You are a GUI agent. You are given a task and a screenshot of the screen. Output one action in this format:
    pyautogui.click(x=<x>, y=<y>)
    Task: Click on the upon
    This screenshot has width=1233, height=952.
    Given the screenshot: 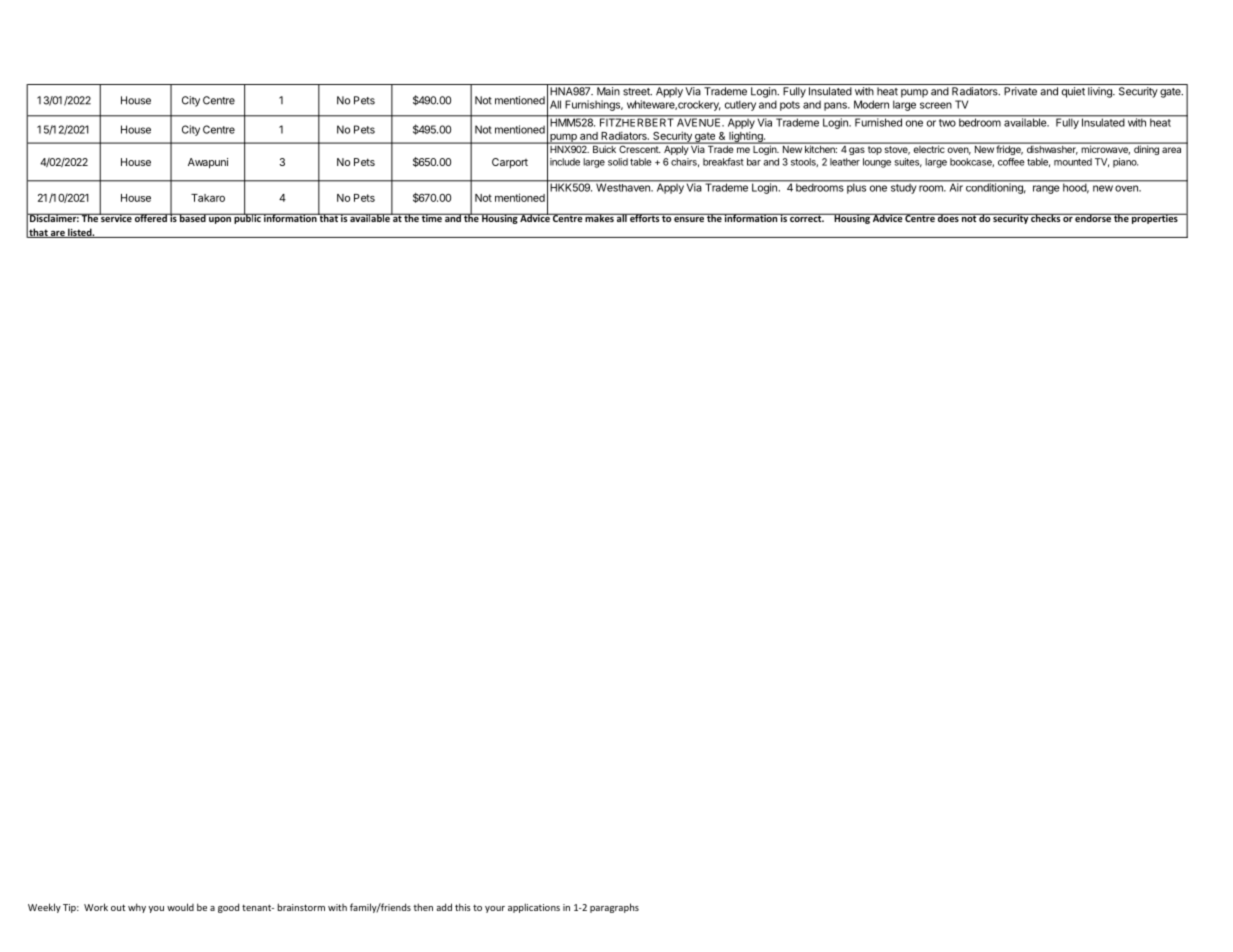 What is the action you would take?
    pyautogui.click(x=220, y=219)
